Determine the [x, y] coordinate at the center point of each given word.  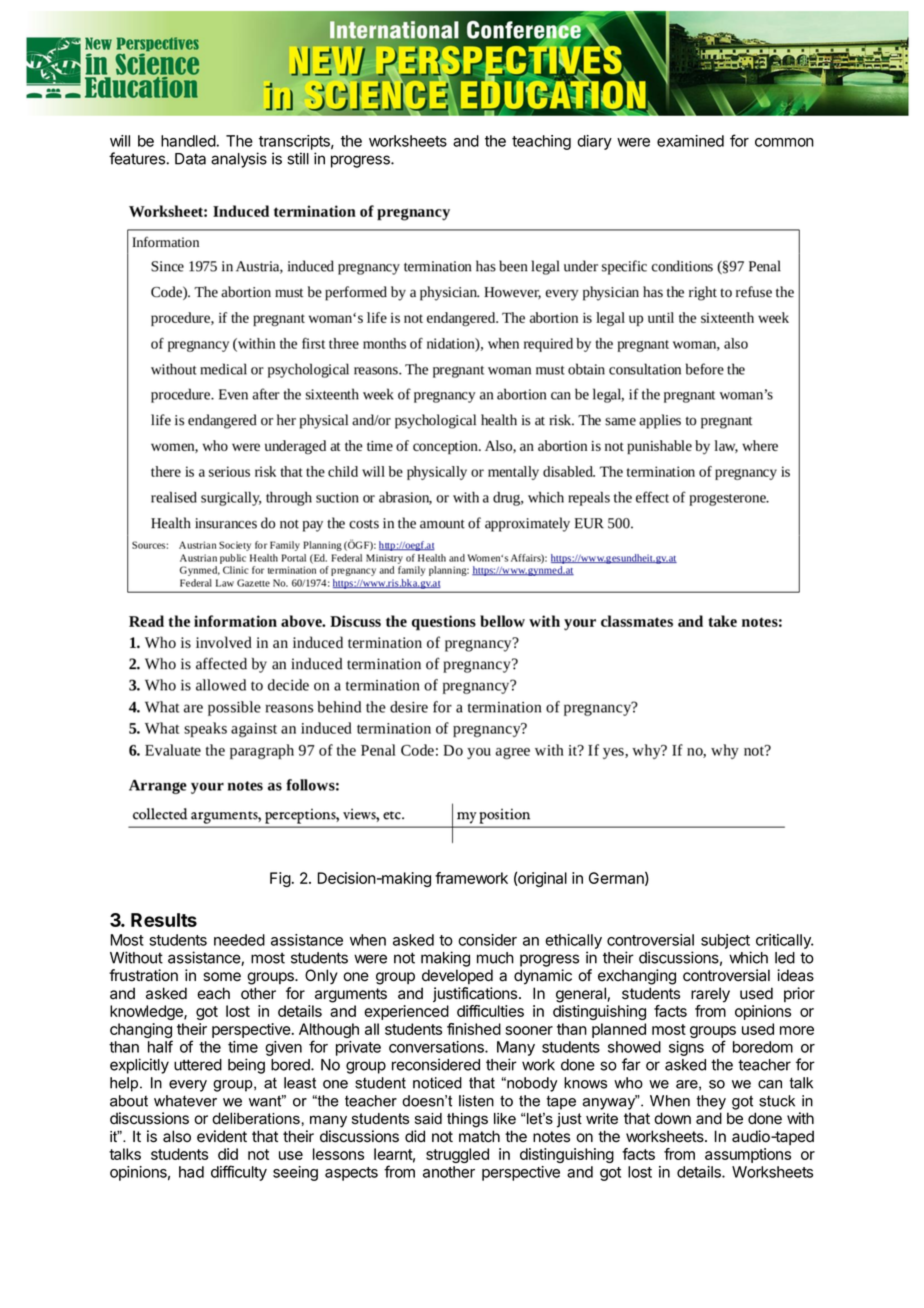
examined [690, 141]
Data [190, 159]
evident [222, 1136]
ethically [573, 941]
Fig [280, 879]
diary [594, 142]
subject [725, 941]
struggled [457, 1155]
